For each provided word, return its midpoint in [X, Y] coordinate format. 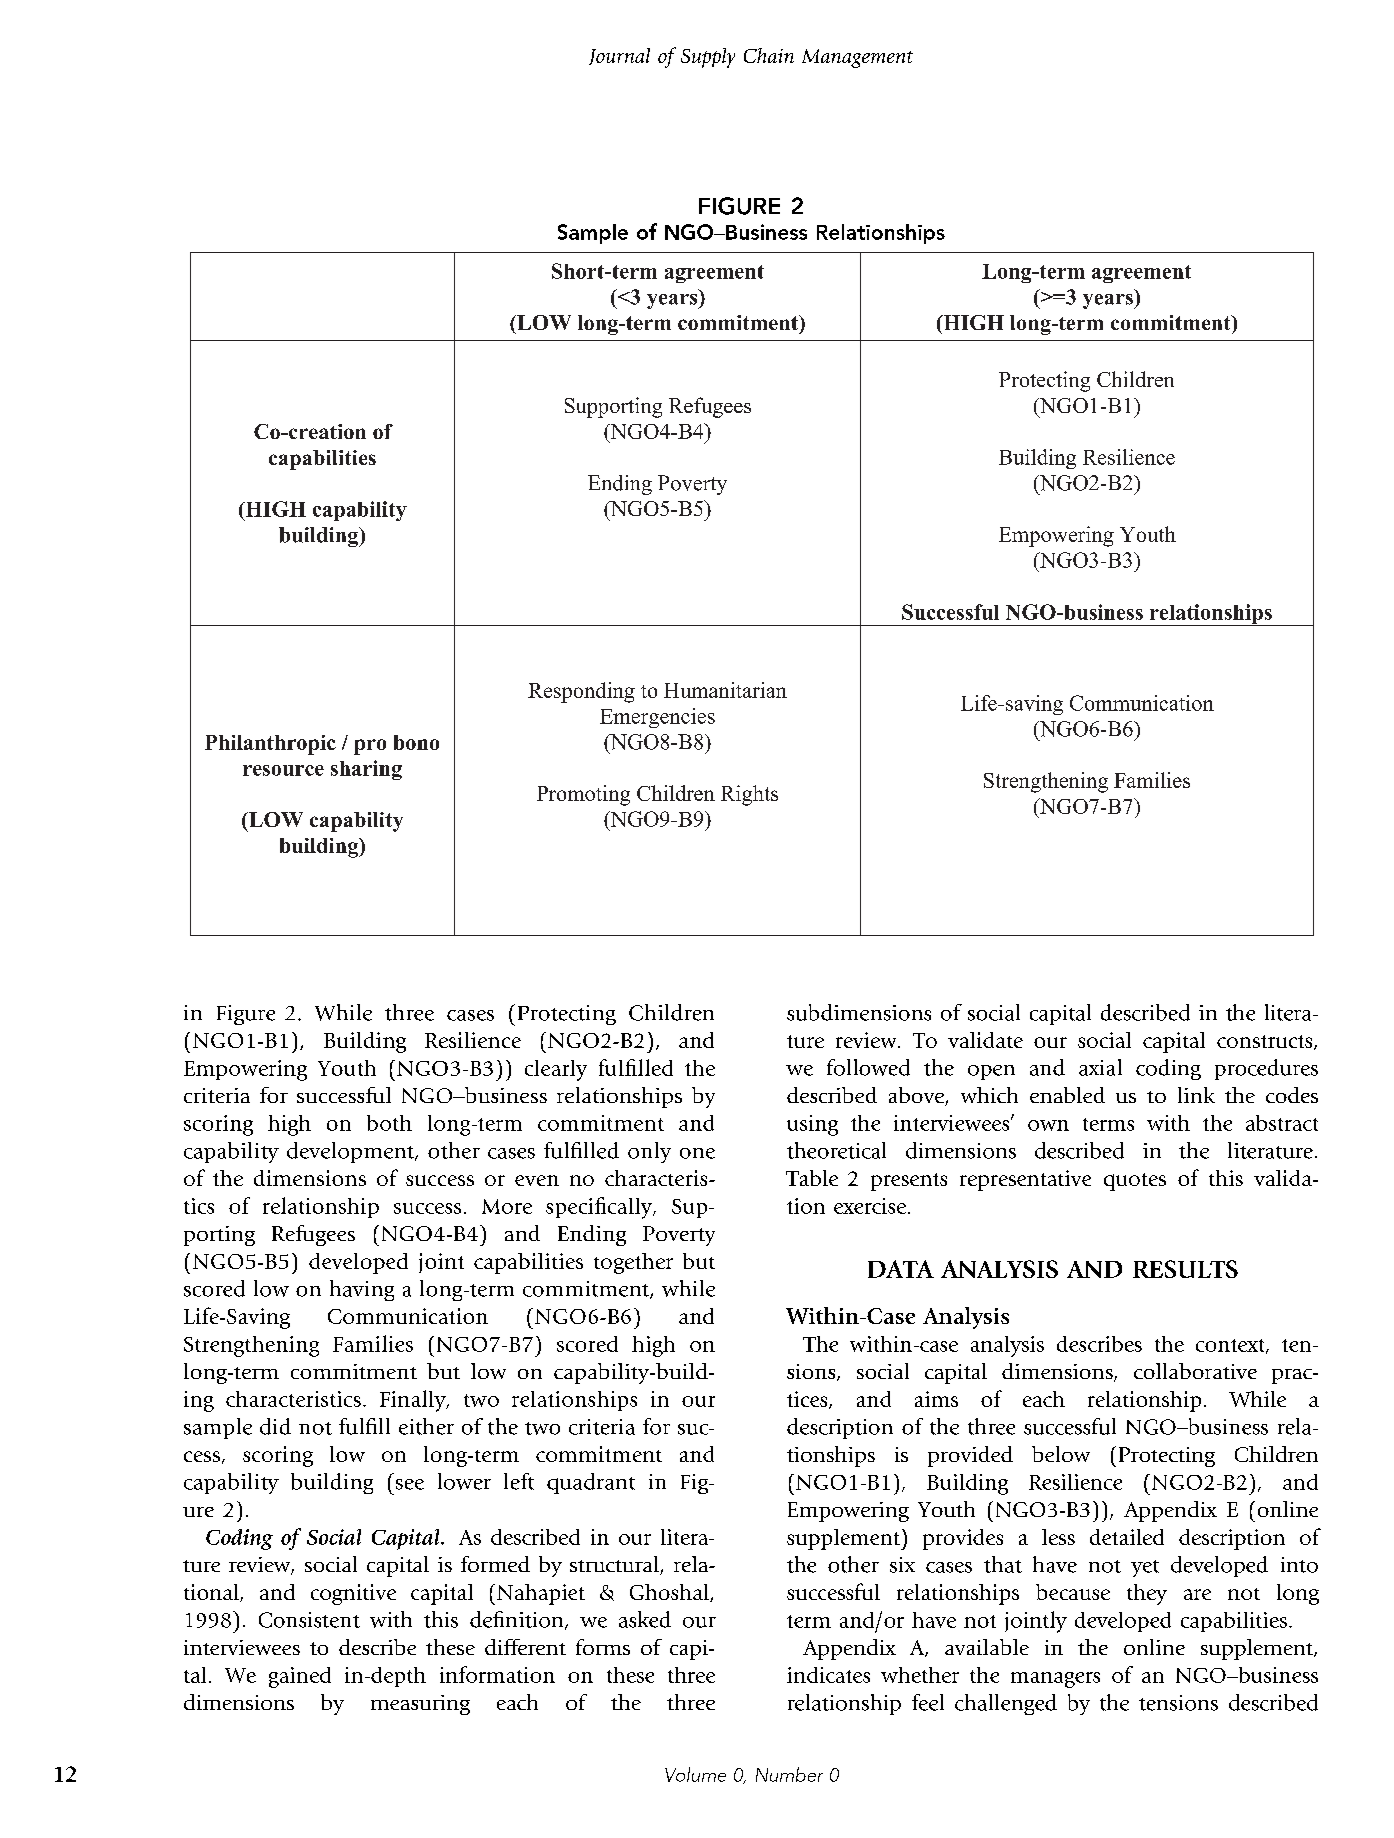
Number [789, 1774]
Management [857, 58]
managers [1055, 1680]
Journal [619, 56]
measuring [420, 1705]
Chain [769, 55]
